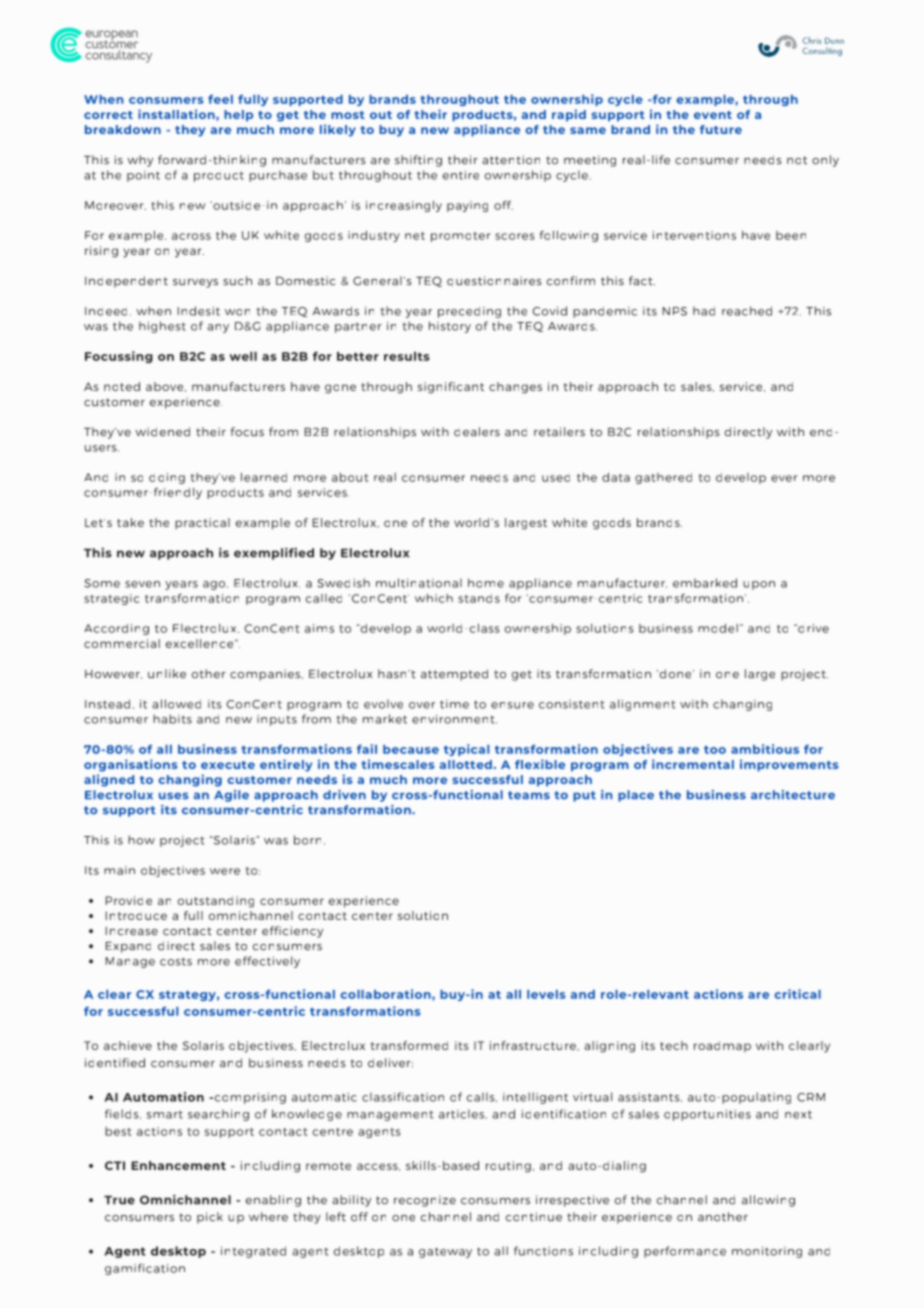  What do you see at coordinates (793, 795) in the document?
I see `architecture` at bounding box center [793, 795].
